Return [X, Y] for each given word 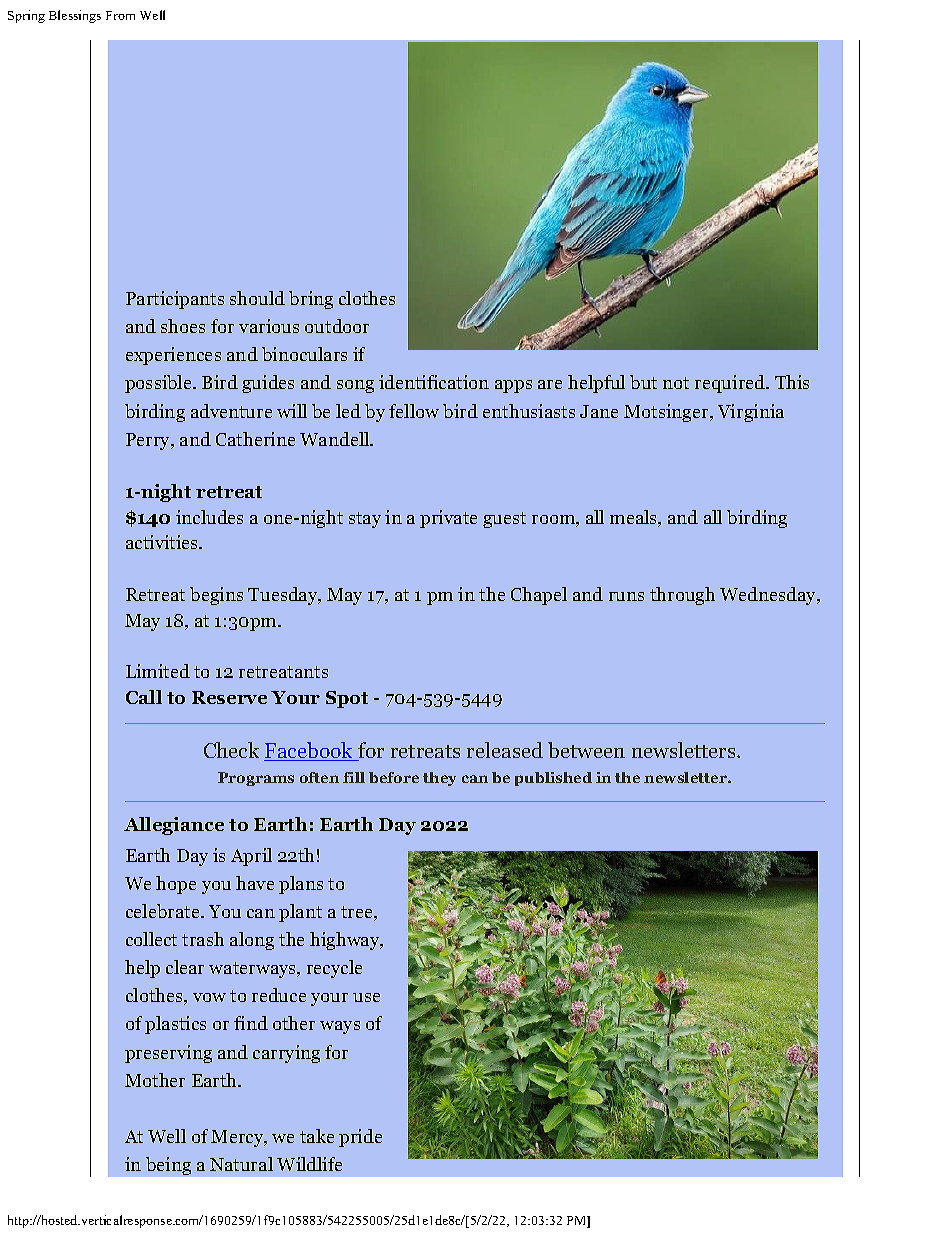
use [366, 997]
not [676, 383]
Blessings [75, 16]
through [682, 596]
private [448, 519]
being [168, 1166]
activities [163, 542]
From [120, 15]
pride [360, 1138]
